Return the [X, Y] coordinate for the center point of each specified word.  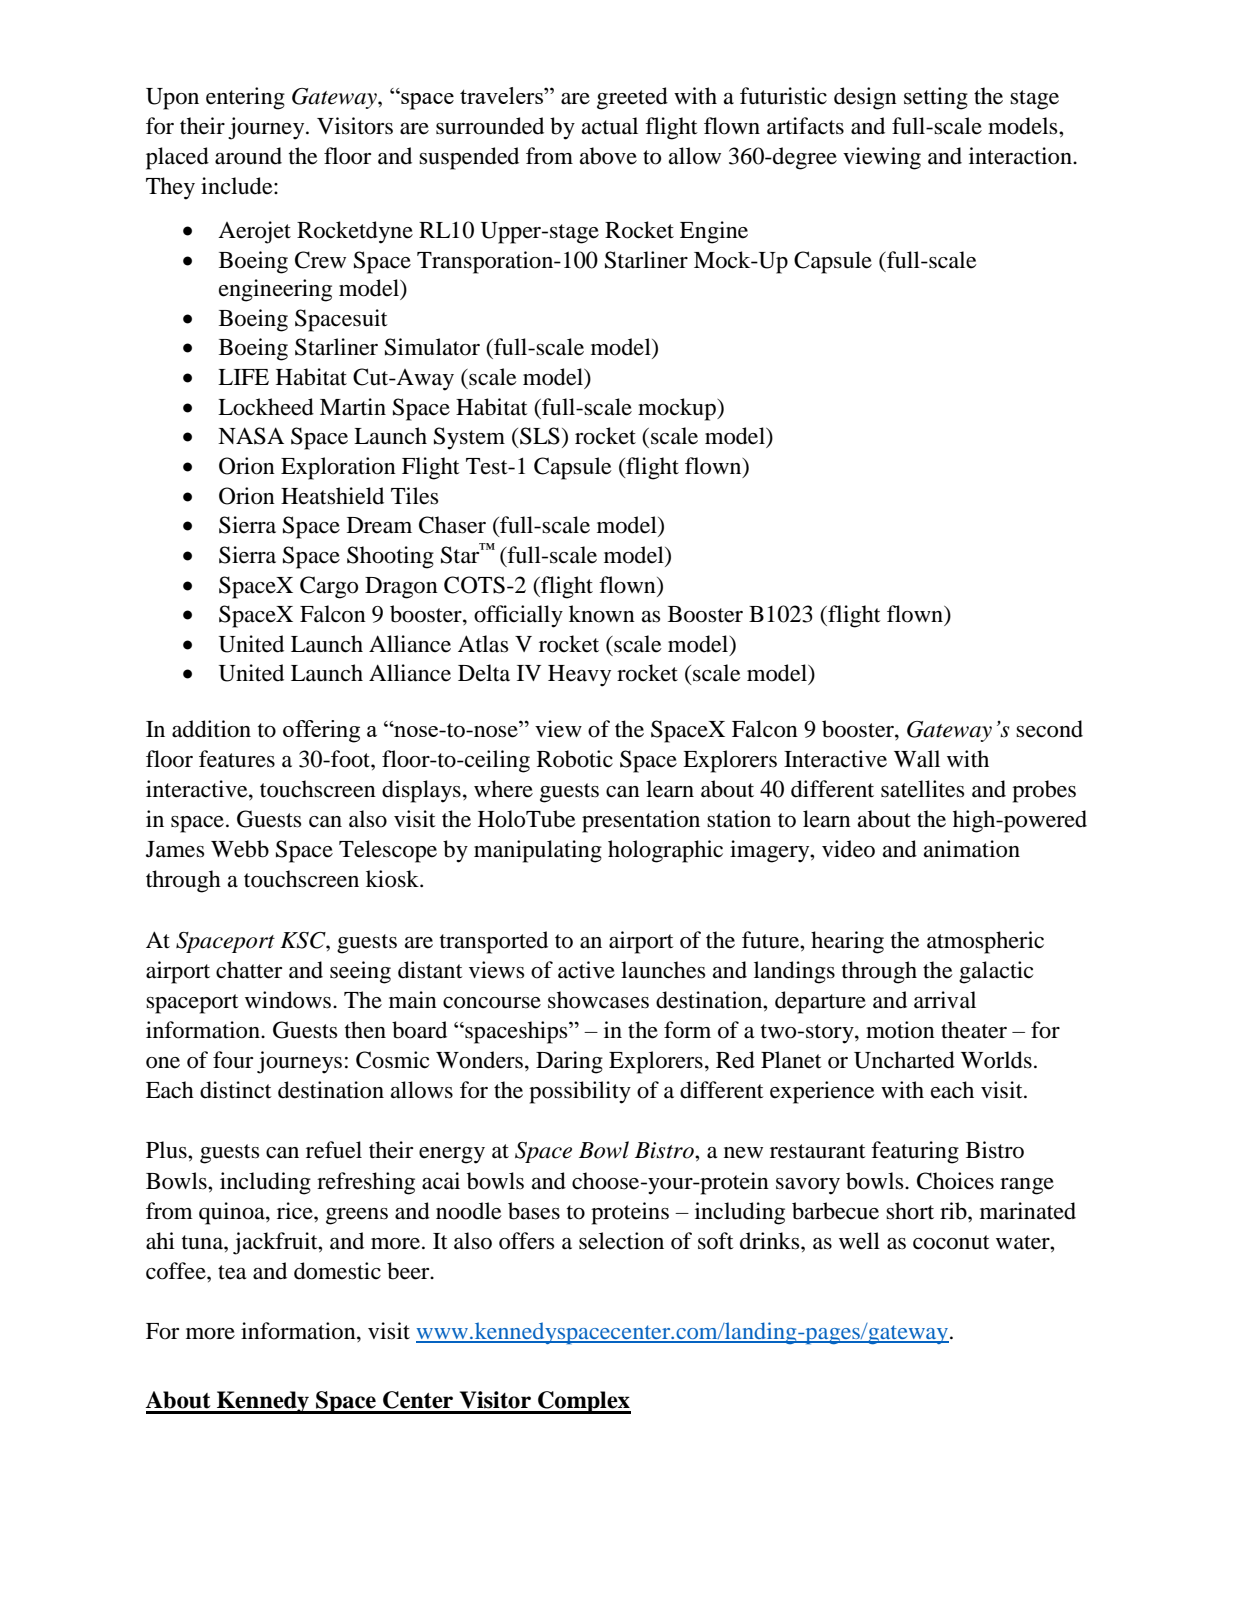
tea [232, 1272]
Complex [583, 1402]
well [859, 1241]
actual [610, 126]
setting [936, 98]
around [248, 156]
